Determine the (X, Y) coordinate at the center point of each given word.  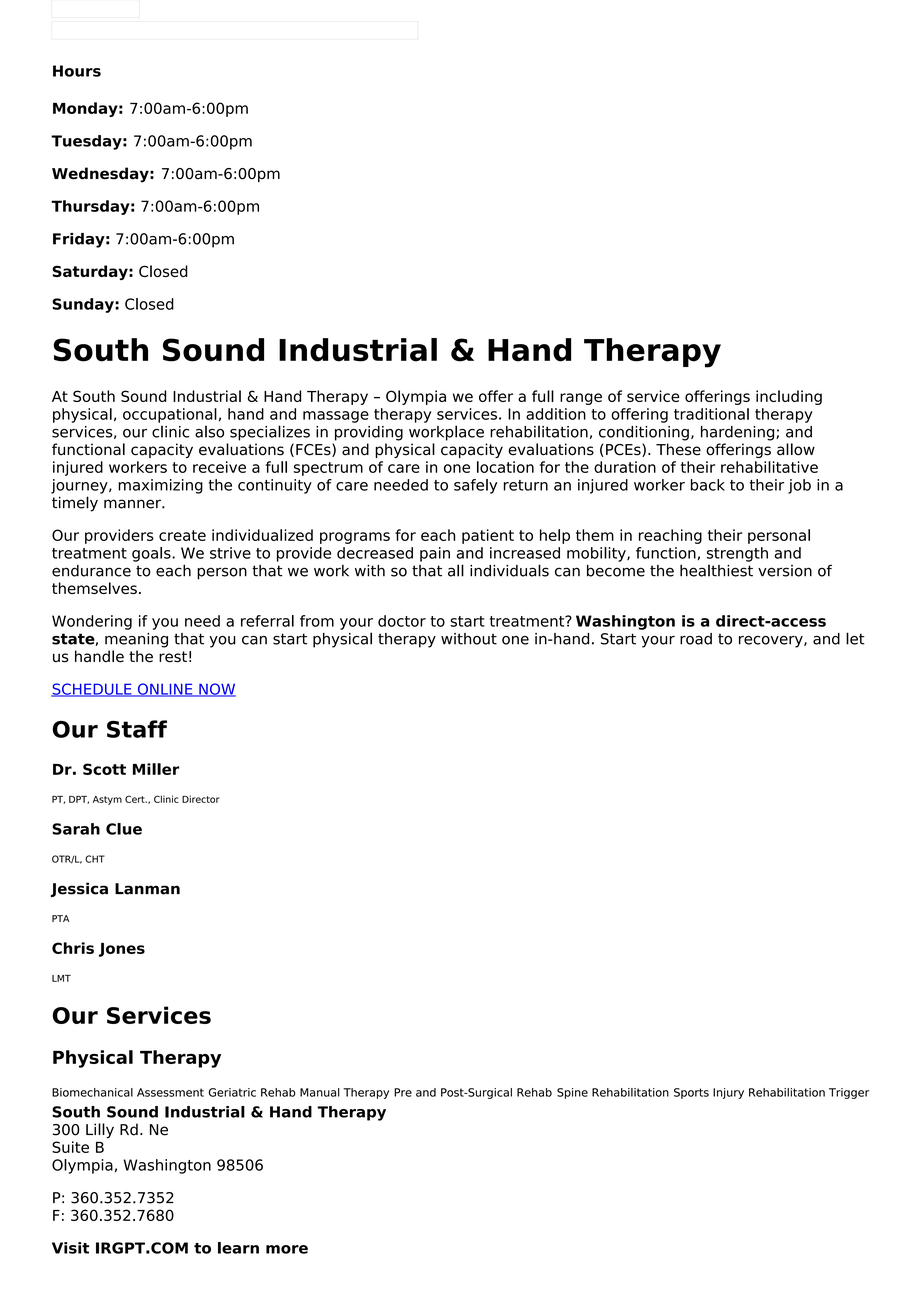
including (789, 397)
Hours (77, 71)
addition (556, 414)
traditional (711, 414)
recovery (772, 642)
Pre (403, 1092)
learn (238, 1248)
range (581, 399)
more (287, 1249)
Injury (728, 1093)
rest (173, 657)
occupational (170, 415)
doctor (402, 621)
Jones (122, 950)
